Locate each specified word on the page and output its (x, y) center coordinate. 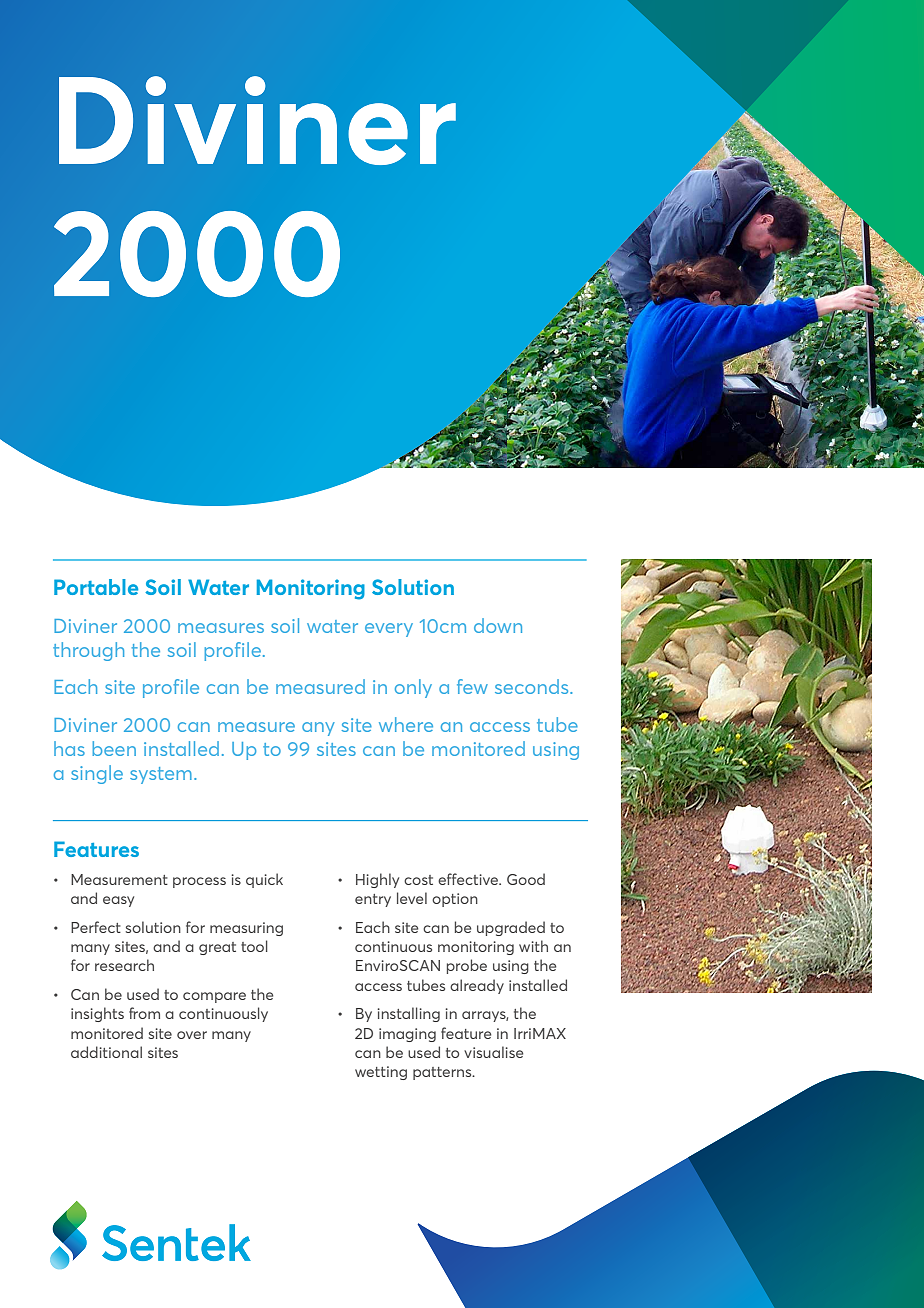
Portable (96, 587)
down (498, 625)
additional (106, 1052)
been (114, 748)
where (406, 724)
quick (264, 880)
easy (118, 901)
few (472, 686)
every (389, 630)
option (455, 900)
